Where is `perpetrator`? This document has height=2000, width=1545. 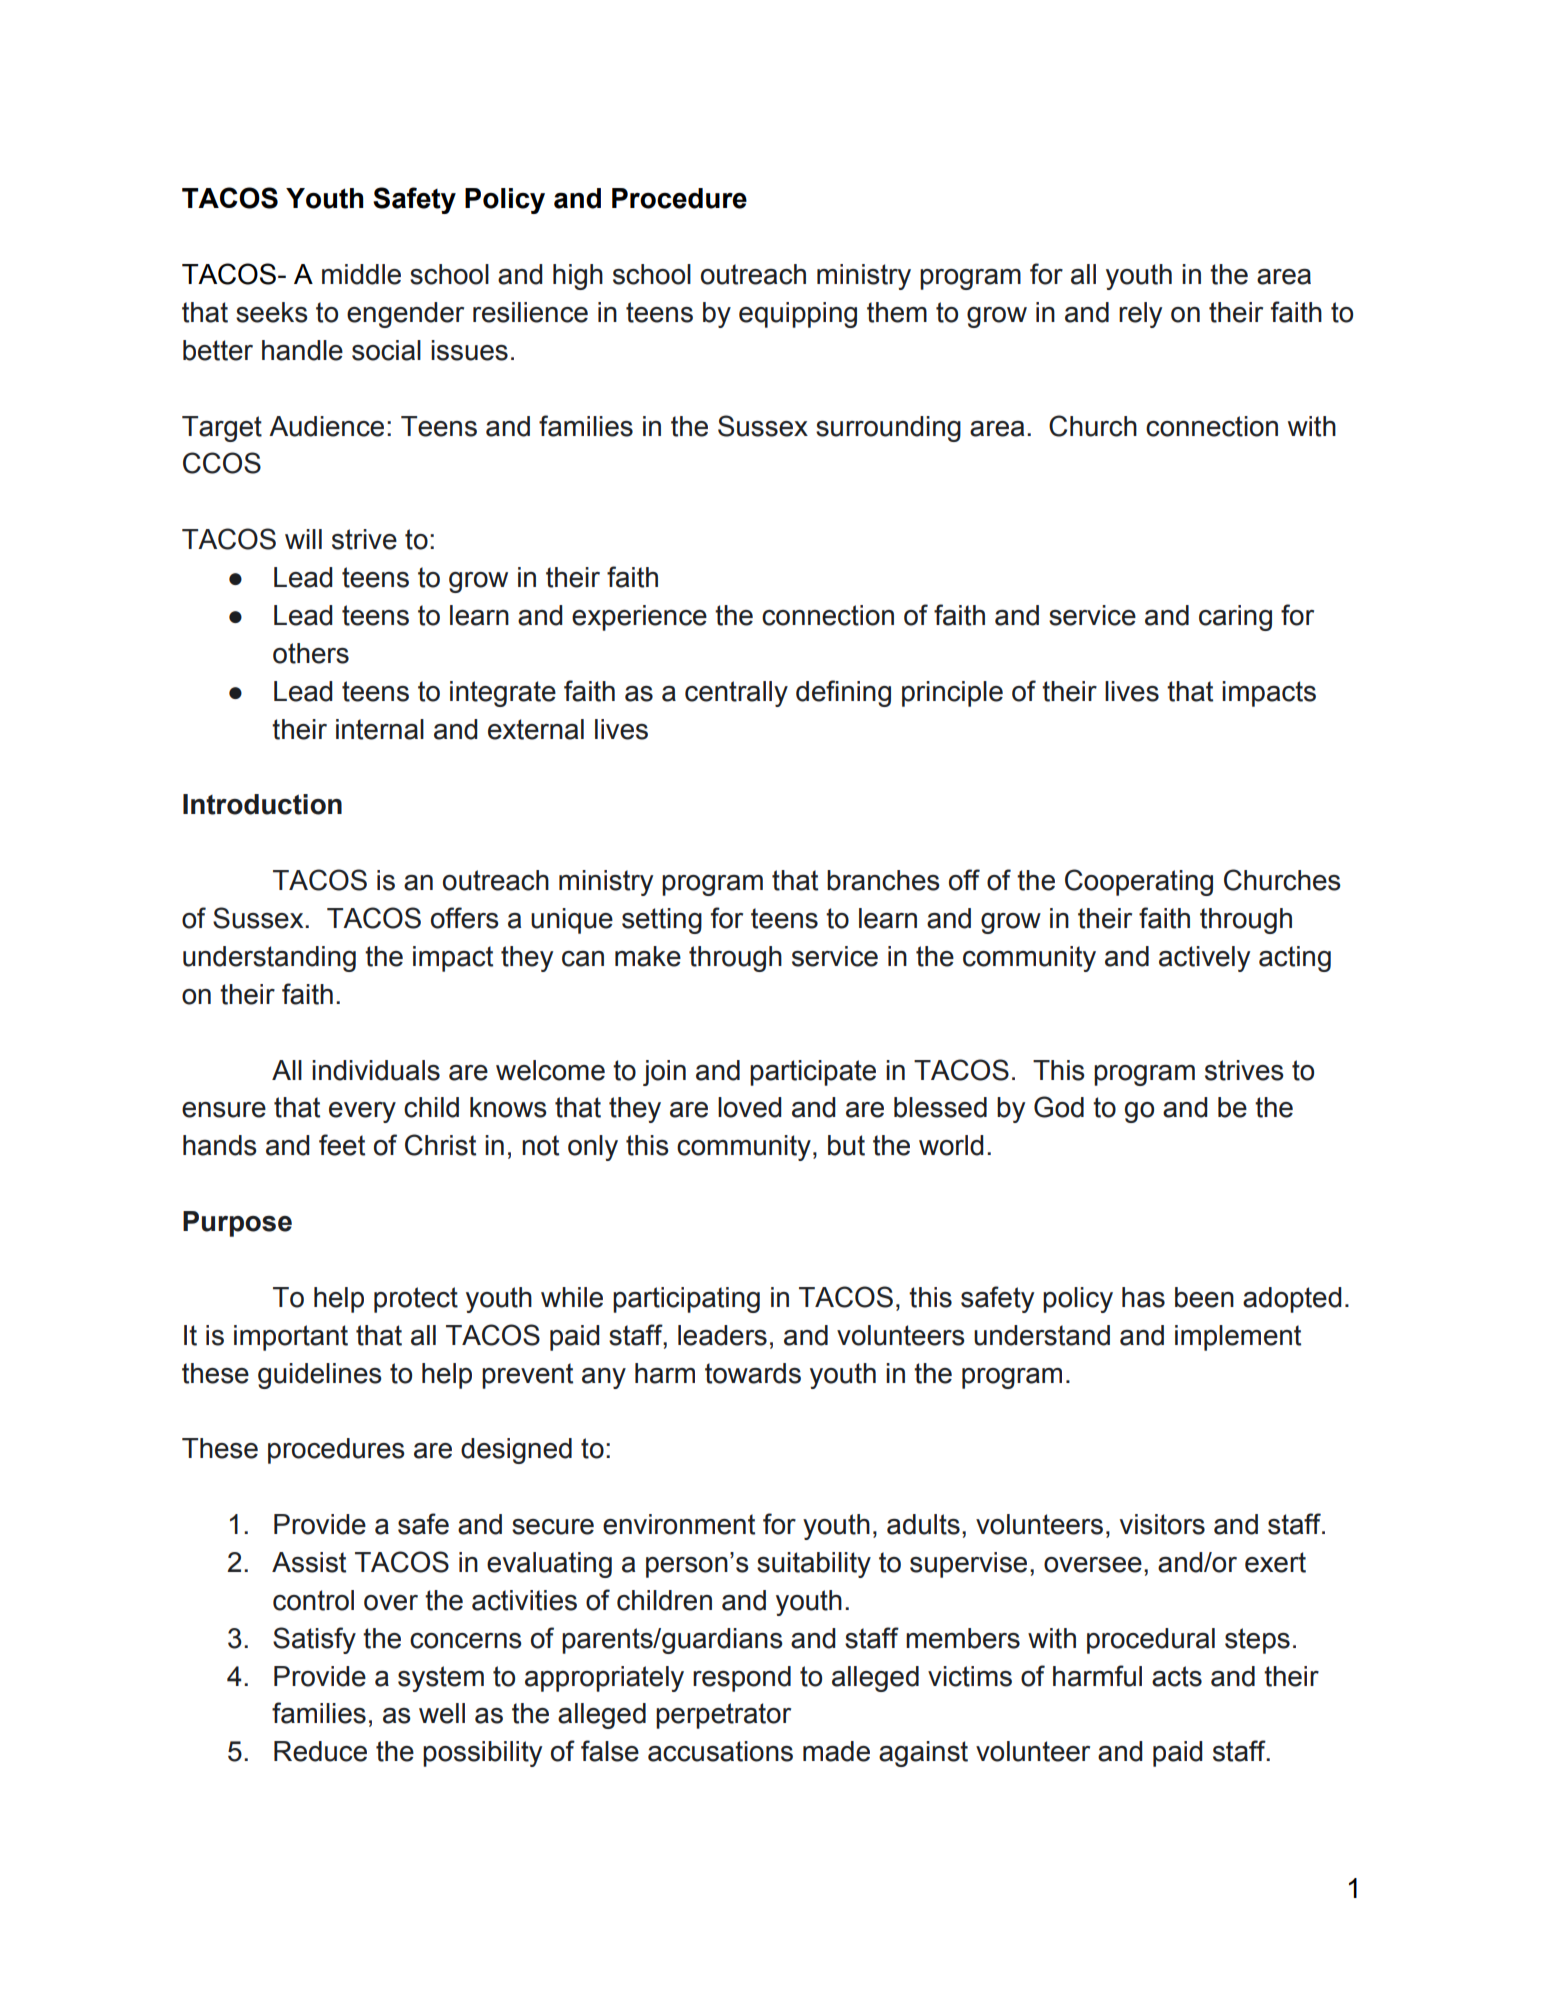 perpetrator is located at coordinates (723, 1716).
